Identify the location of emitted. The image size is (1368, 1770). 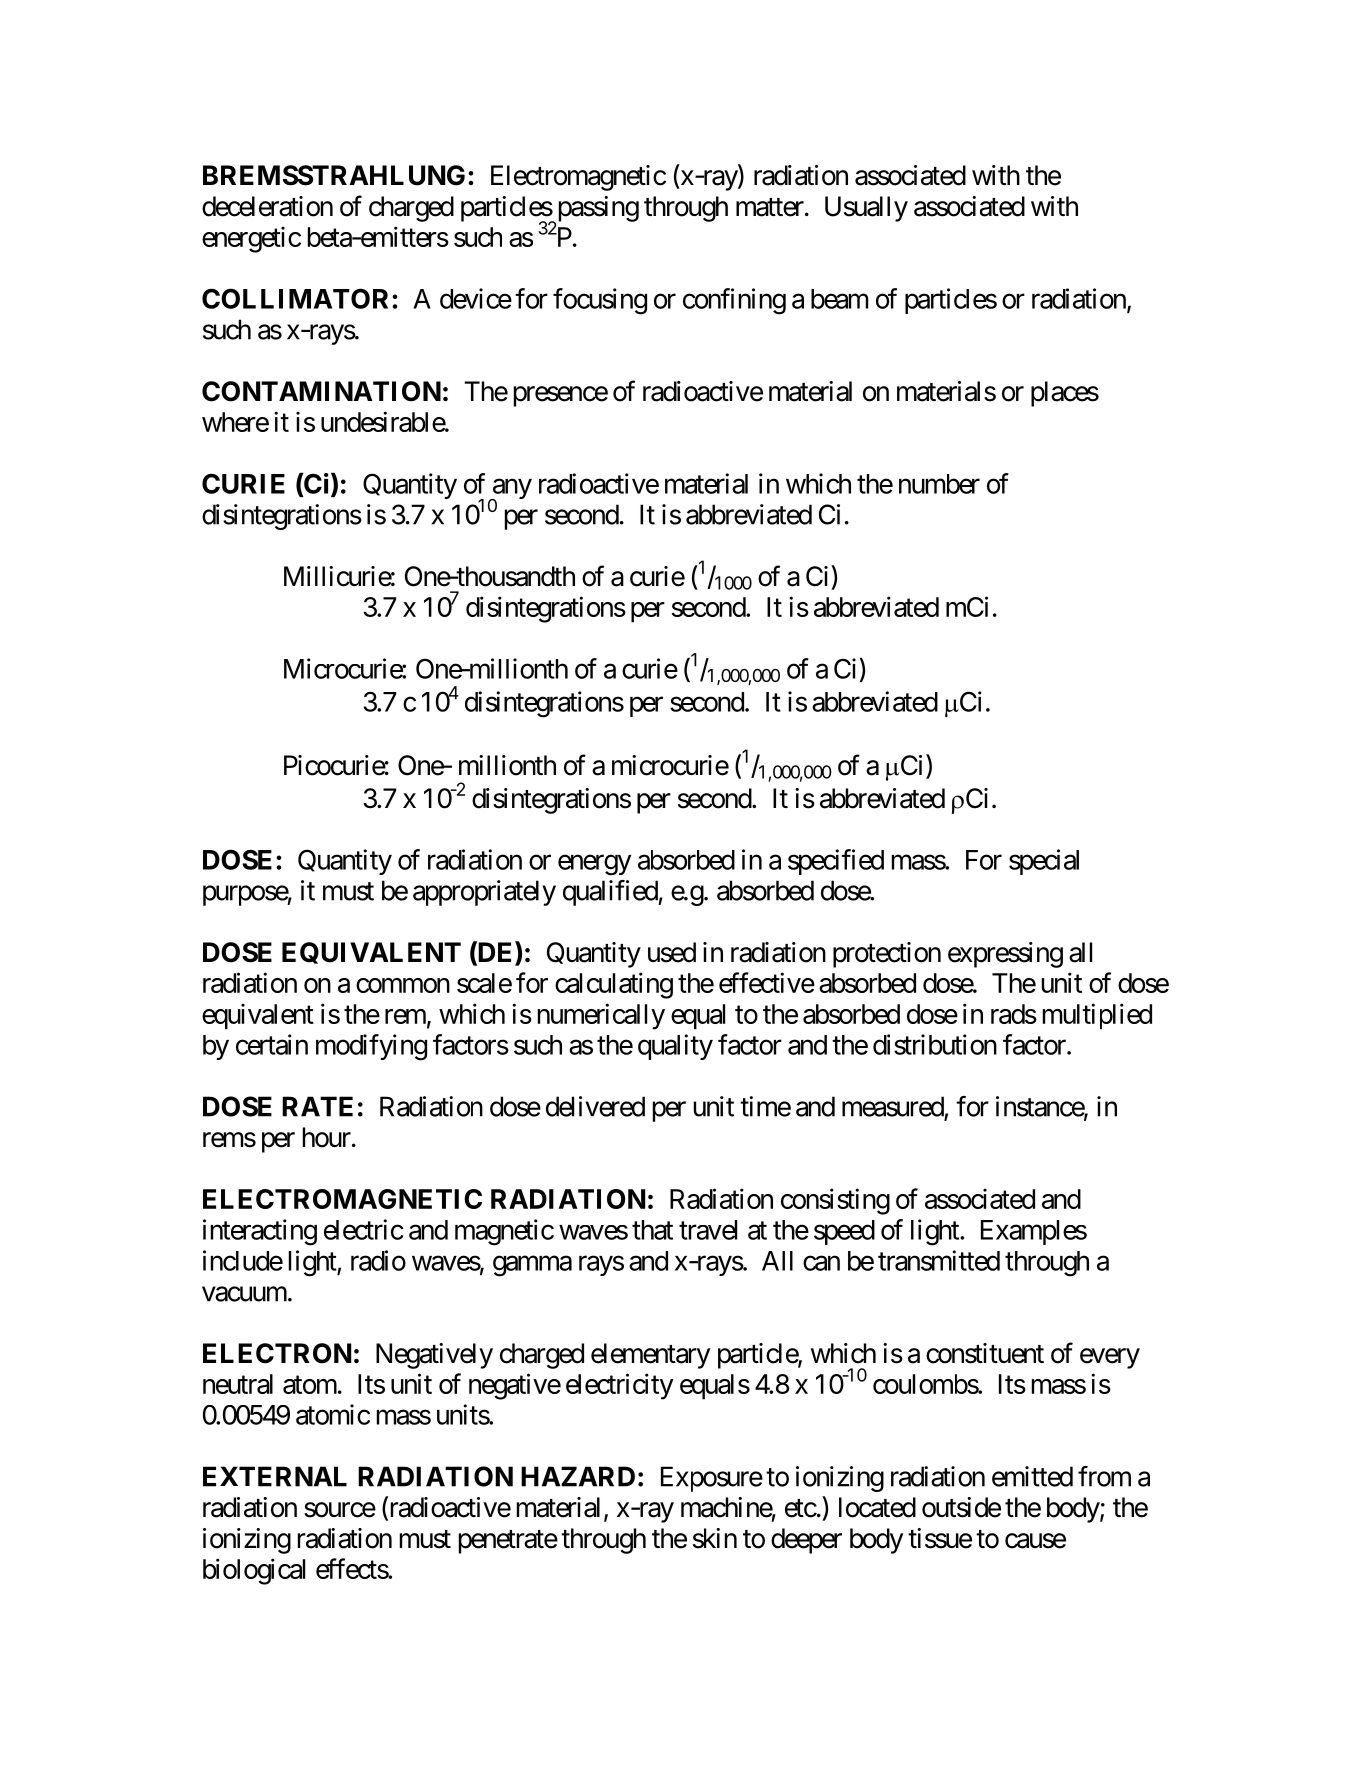
(1032, 1476).
